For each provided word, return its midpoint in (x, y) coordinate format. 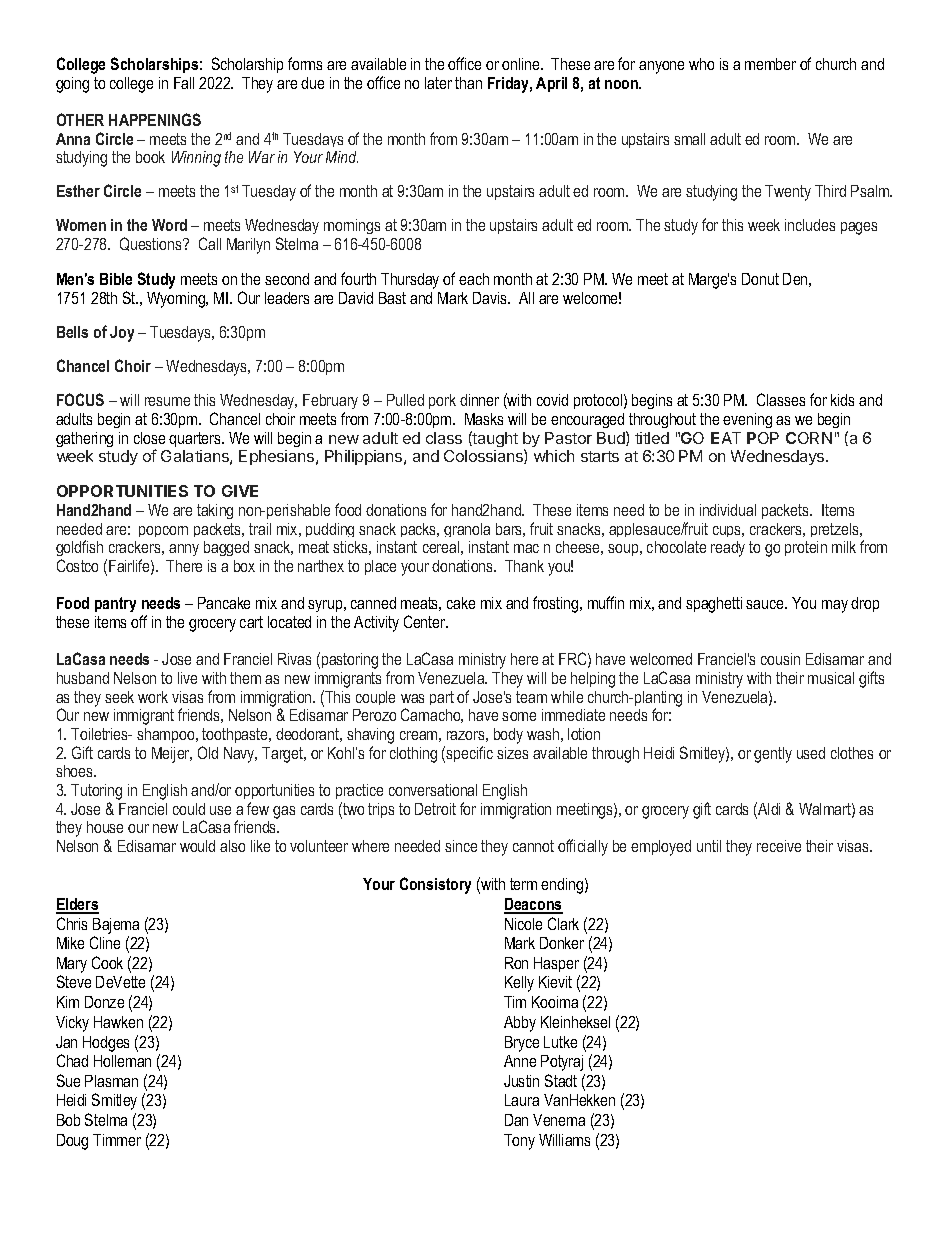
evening (747, 420)
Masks (484, 419)
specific (469, 754)
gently (773, 755)
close (149, 438)
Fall (184, 83)
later (438, 83)
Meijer (172, 755)
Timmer (117, 1140)
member (770, 64)
